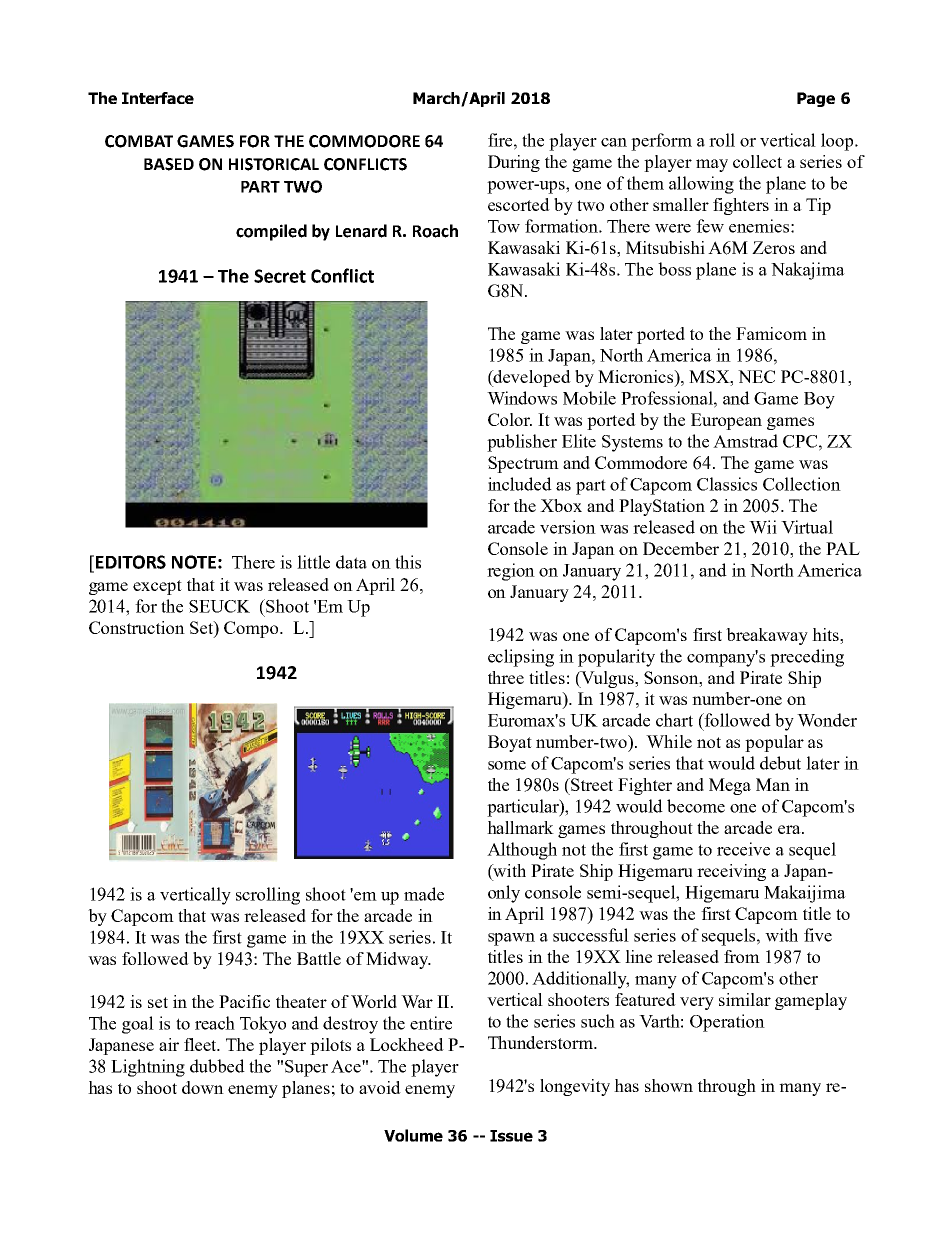  I want to click on Issue, so click(511, 1136).
